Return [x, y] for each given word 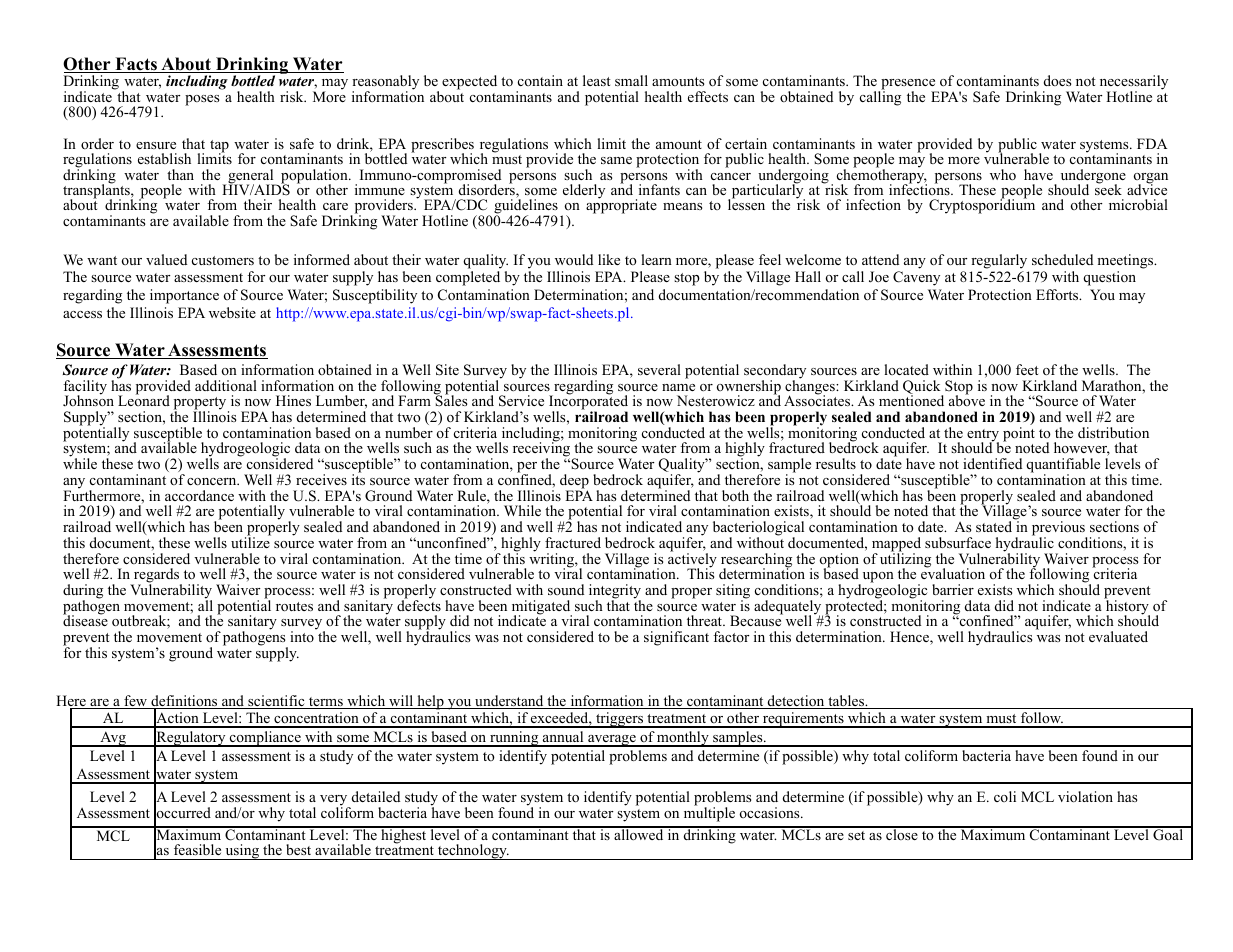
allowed [639, 833]
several [659, 369]
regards [157, 577]
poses [202, 100]
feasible [197, 849]
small [631, 80]
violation [1085, 797]
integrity [615, 592]
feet [1027, 369]
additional [226, 385]
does [1057, 80]
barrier [953, 589]
